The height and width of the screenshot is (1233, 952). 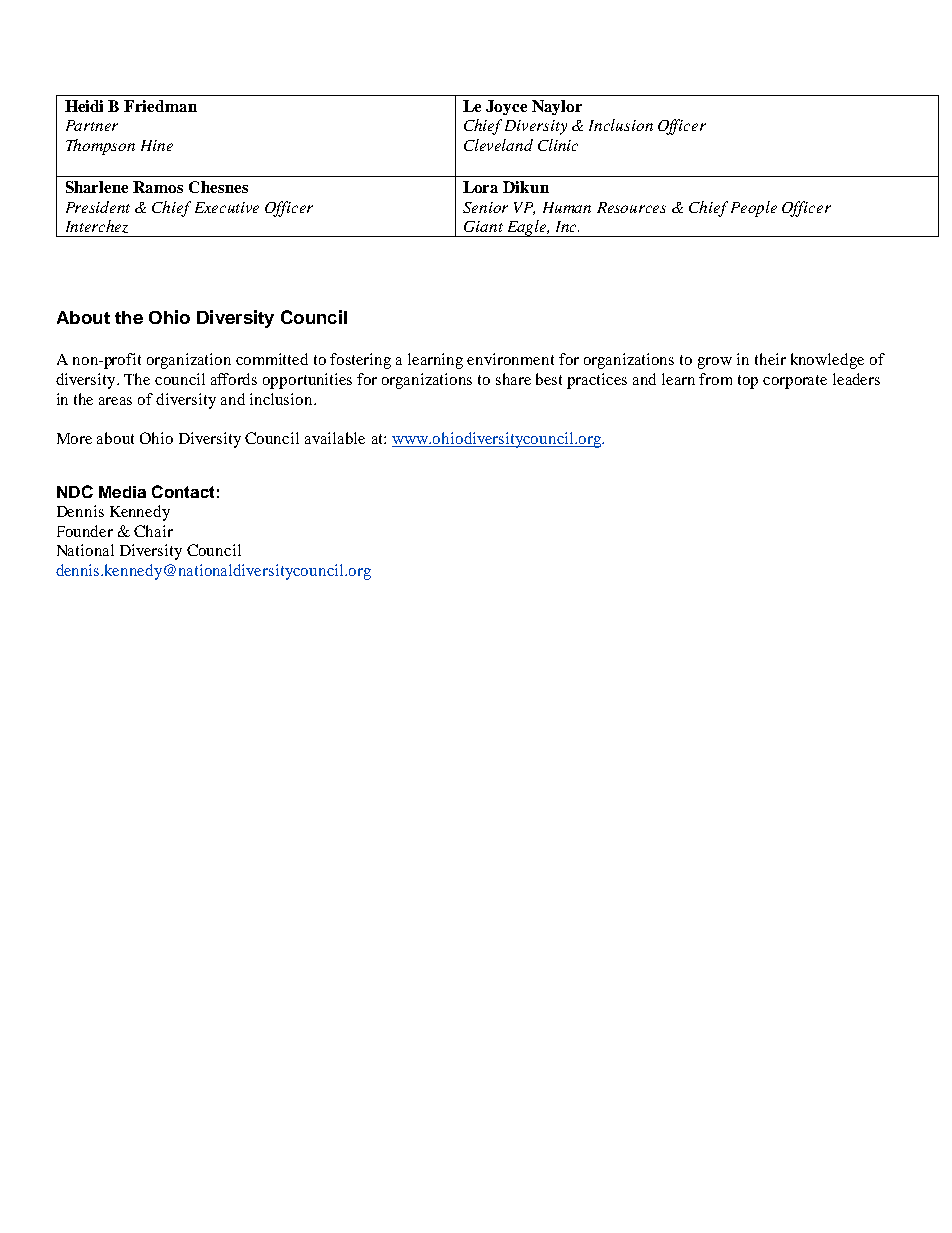 I want to click on their, so click(x=770, y=359).
